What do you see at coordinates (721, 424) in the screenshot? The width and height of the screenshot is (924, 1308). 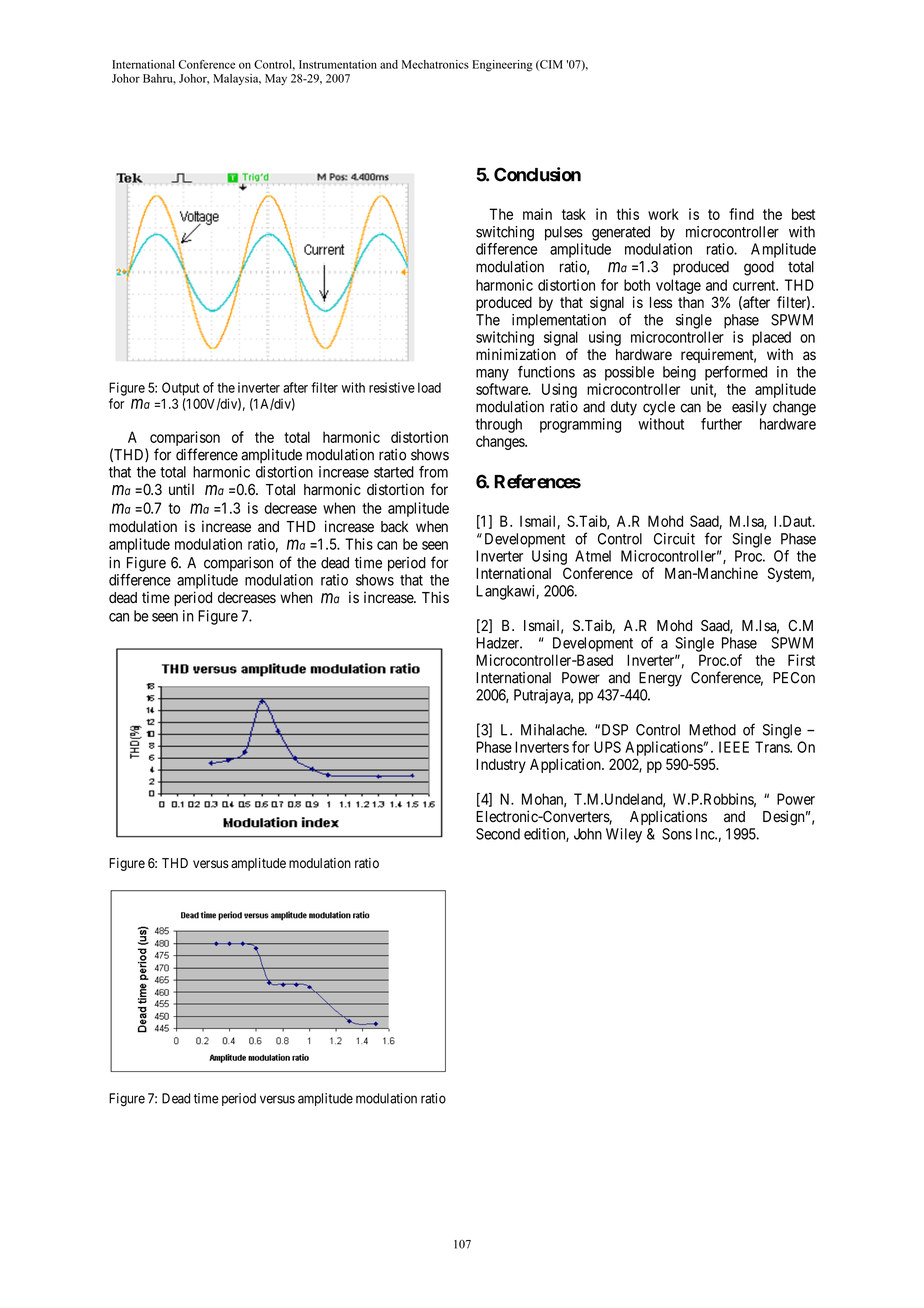 I see `further` at bounding box center [721, 424].
